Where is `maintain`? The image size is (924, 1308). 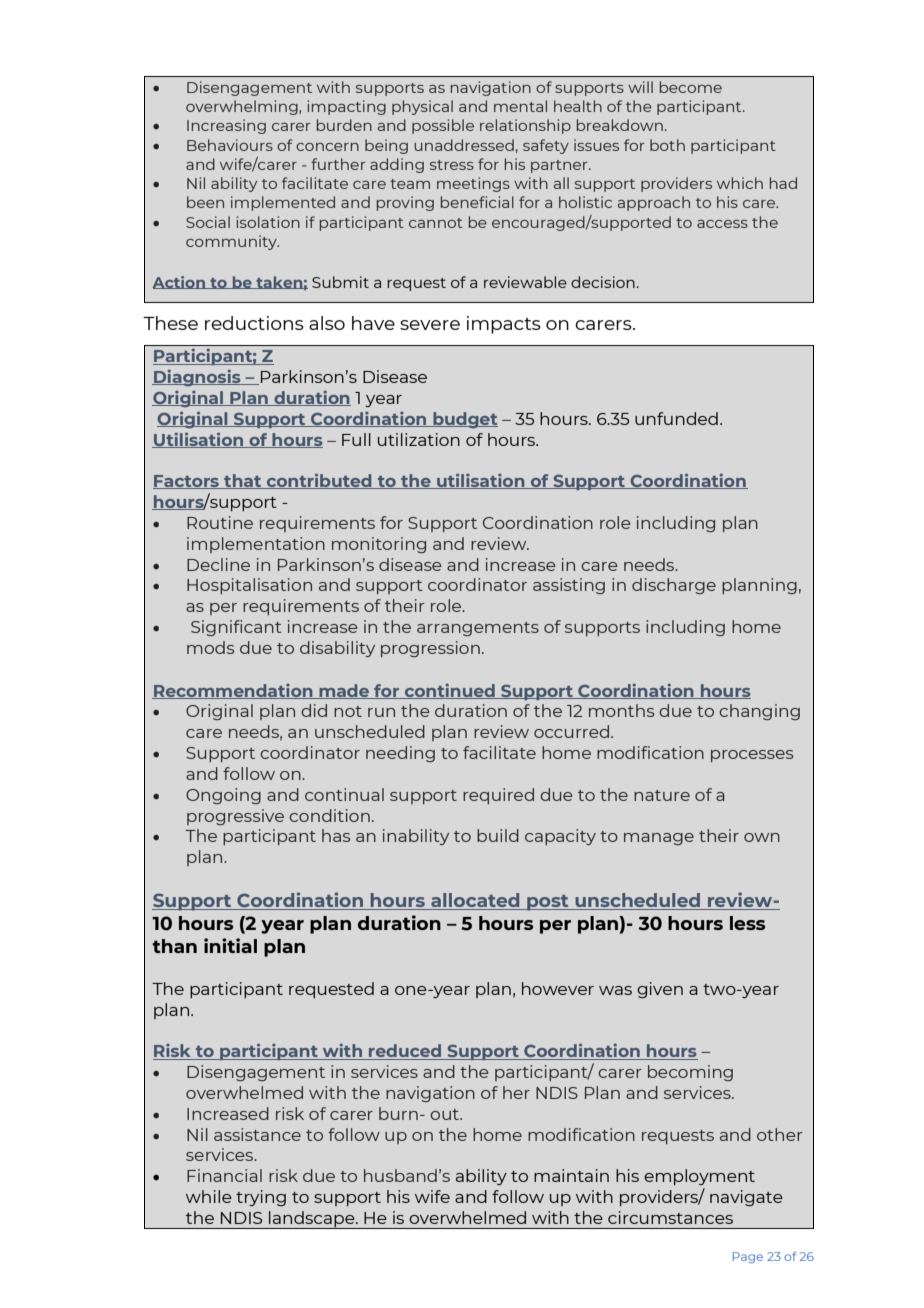
maintain is located at coordinates (571, 1175).
